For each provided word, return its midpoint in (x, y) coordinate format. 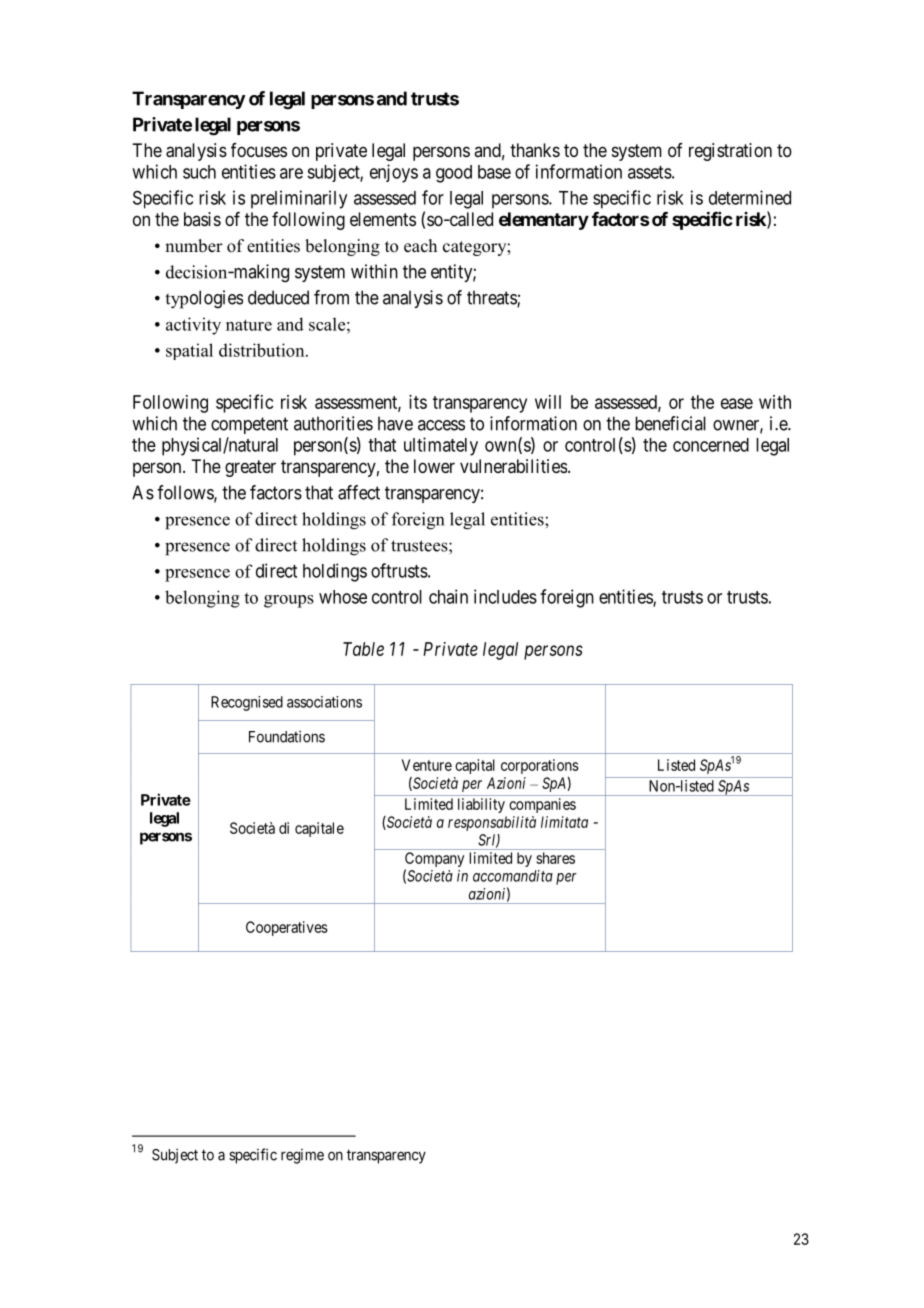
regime (302, 1156)
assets (650, 172)
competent (249, 425)
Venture (427, 765)
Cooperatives (287, 928)
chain (448, 596)
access (441, 425)
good (454, 174)
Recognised (247, 703)
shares (555, 858)
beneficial (670, 423)
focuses (259, 150)
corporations (540, 766)
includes (505, 596)
